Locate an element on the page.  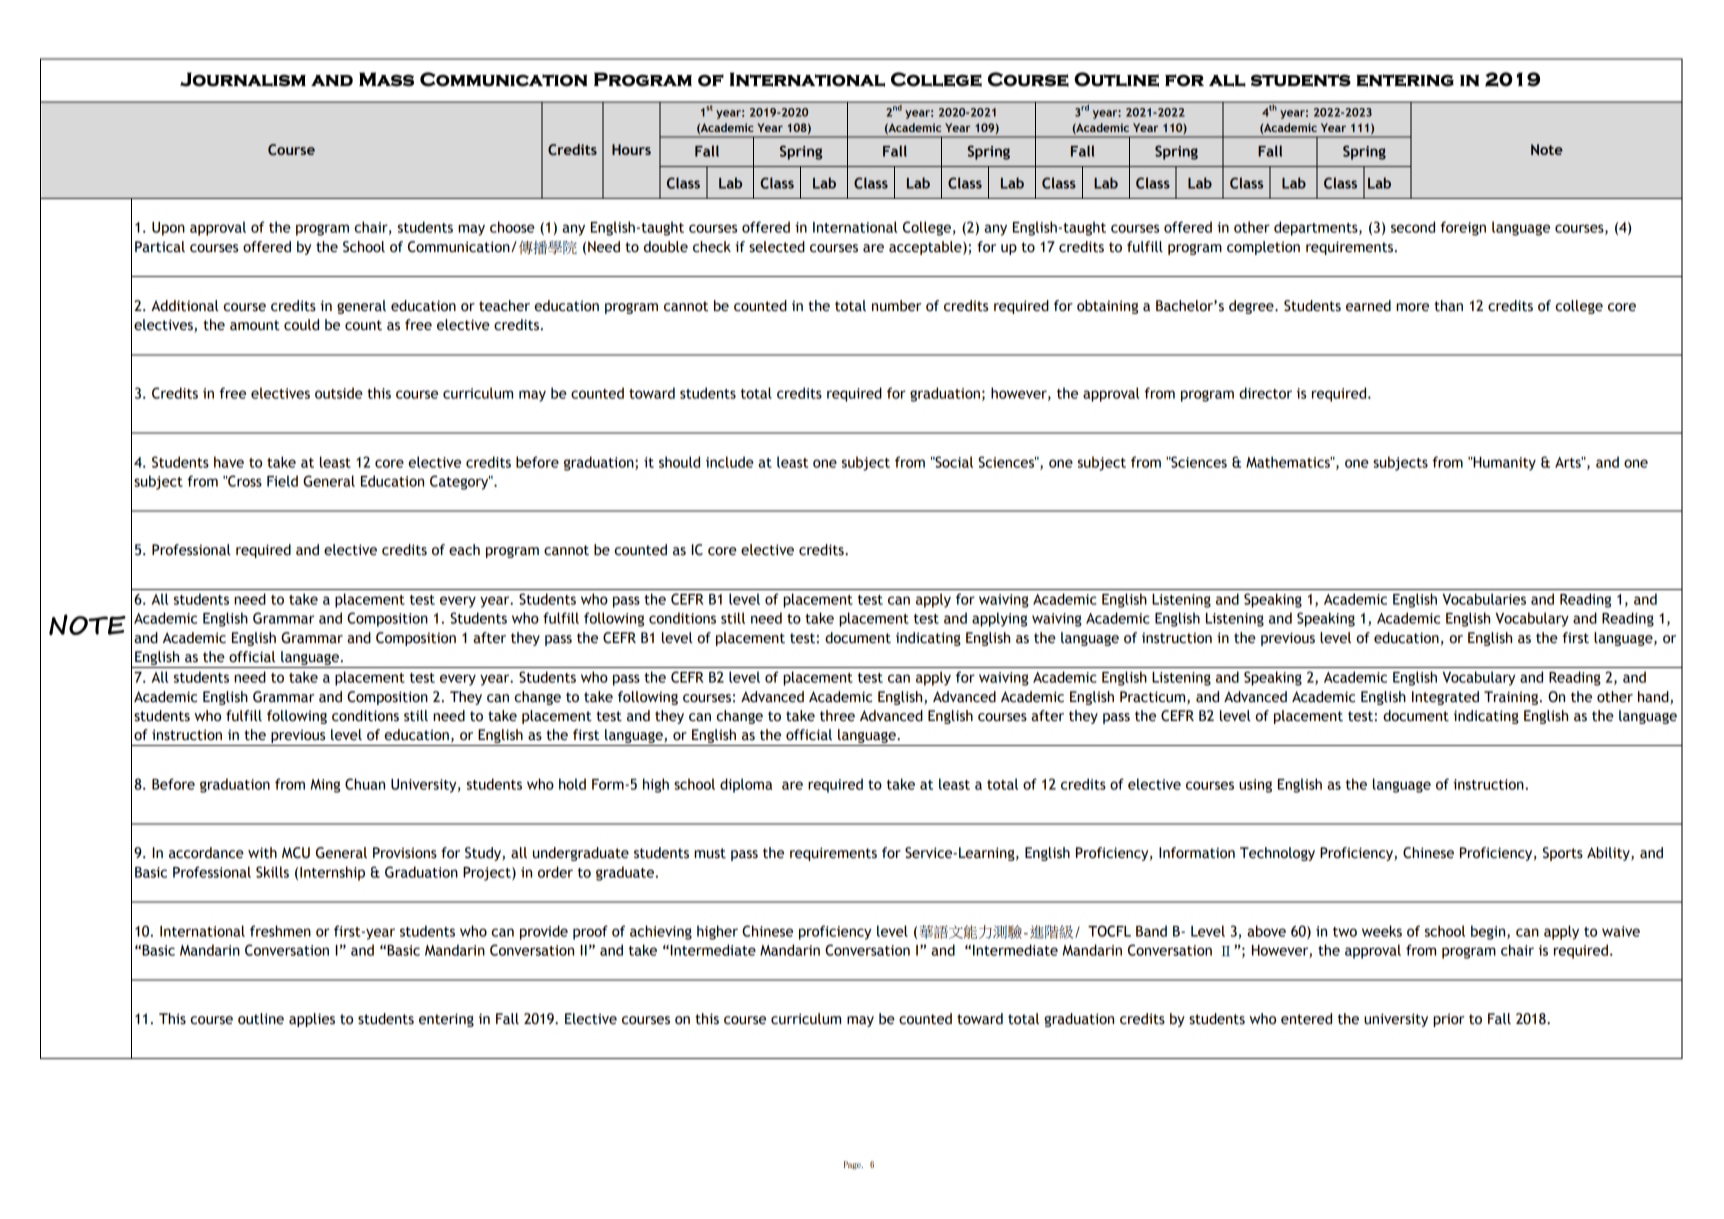
three is located at coordinates (837, 716).
